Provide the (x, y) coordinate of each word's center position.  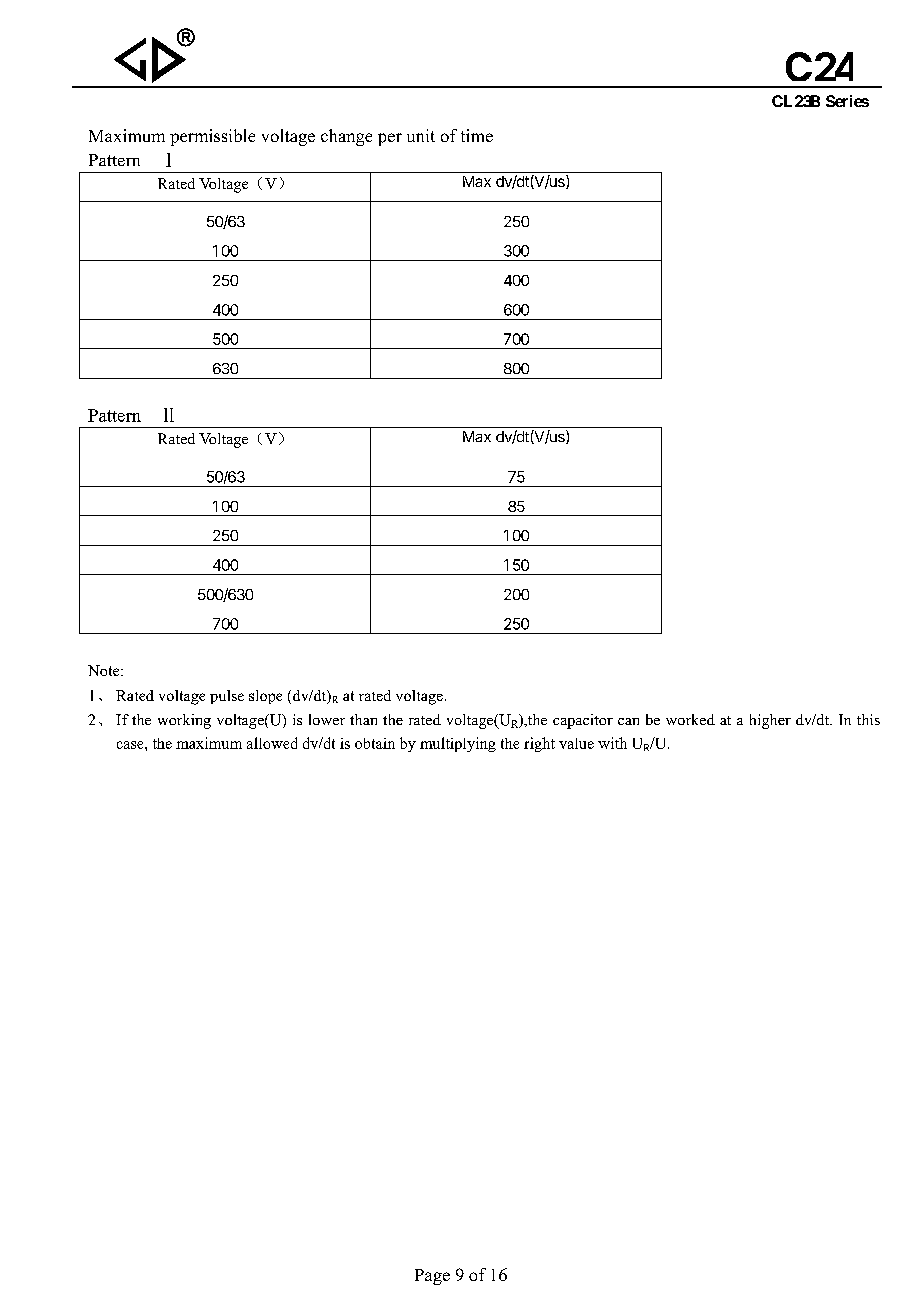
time (477, 135)
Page (432, 1277)
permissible (212, 137)
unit (421, 135)
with (612, 743)
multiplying (458, 744)
